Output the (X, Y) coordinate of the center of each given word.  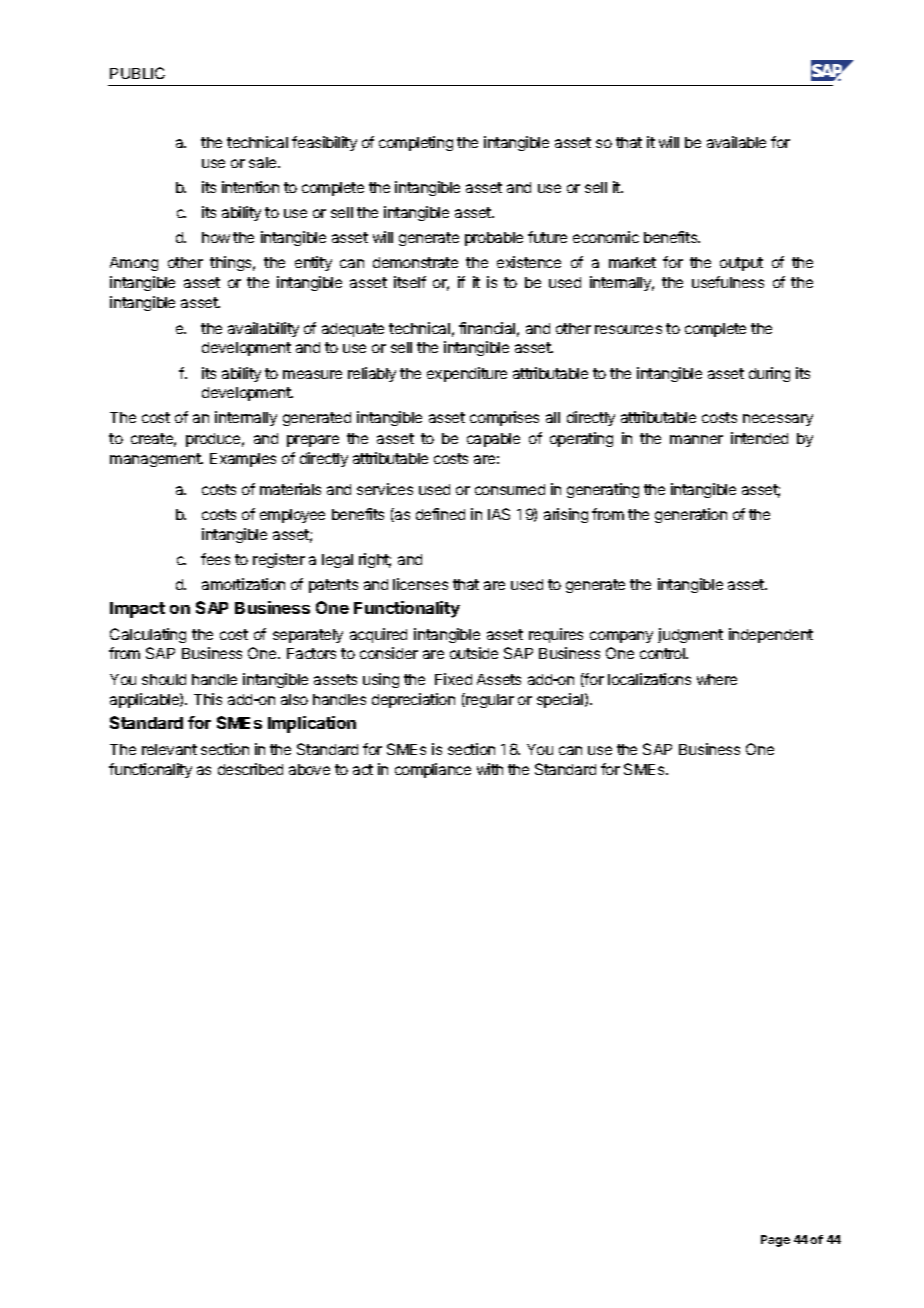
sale (264, 162)
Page (775, 1241)
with (490, 769)
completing (416, 143)
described (250, 769)
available (736, 142)
